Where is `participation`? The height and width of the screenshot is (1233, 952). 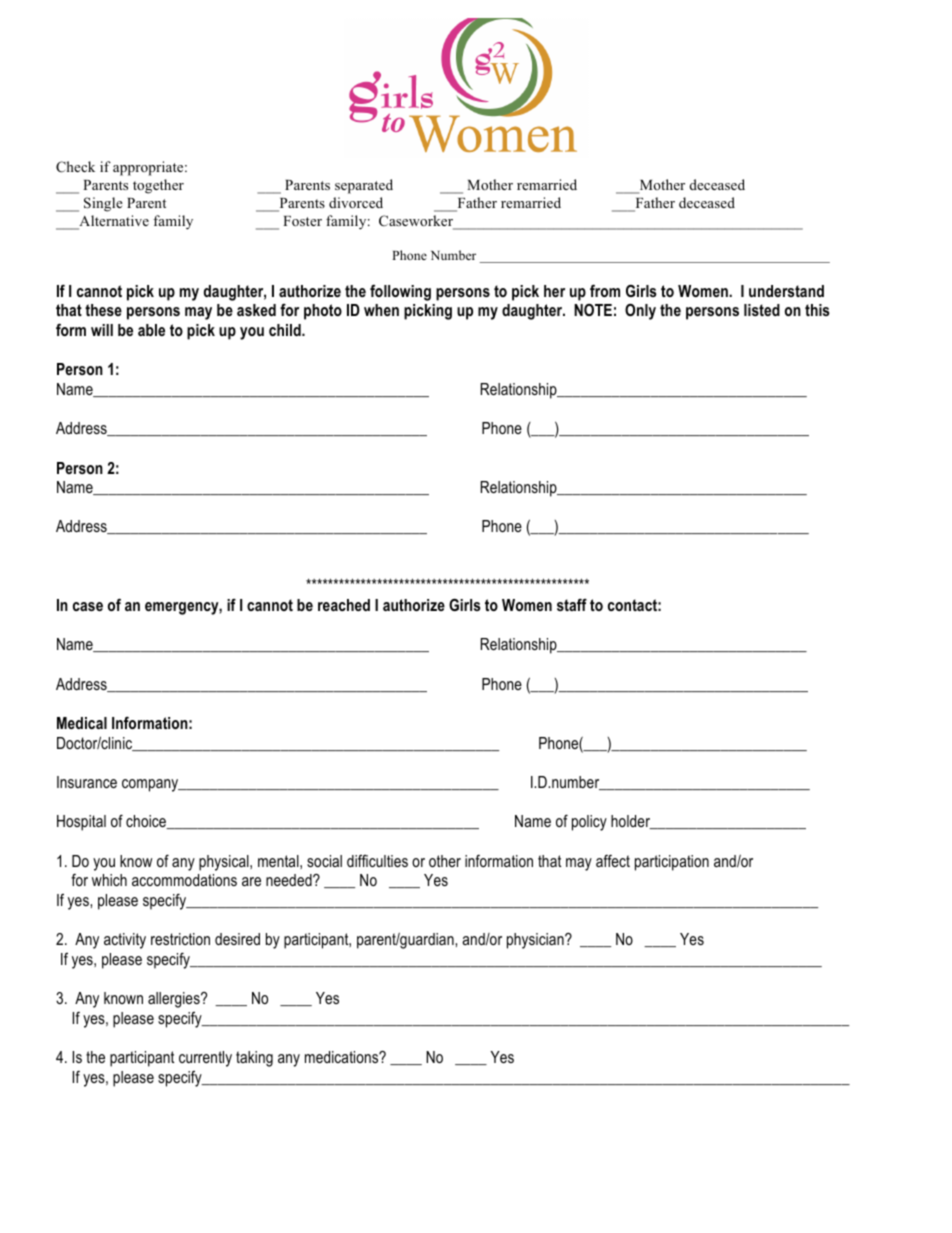 participation is located at coordinates (672, 863).
